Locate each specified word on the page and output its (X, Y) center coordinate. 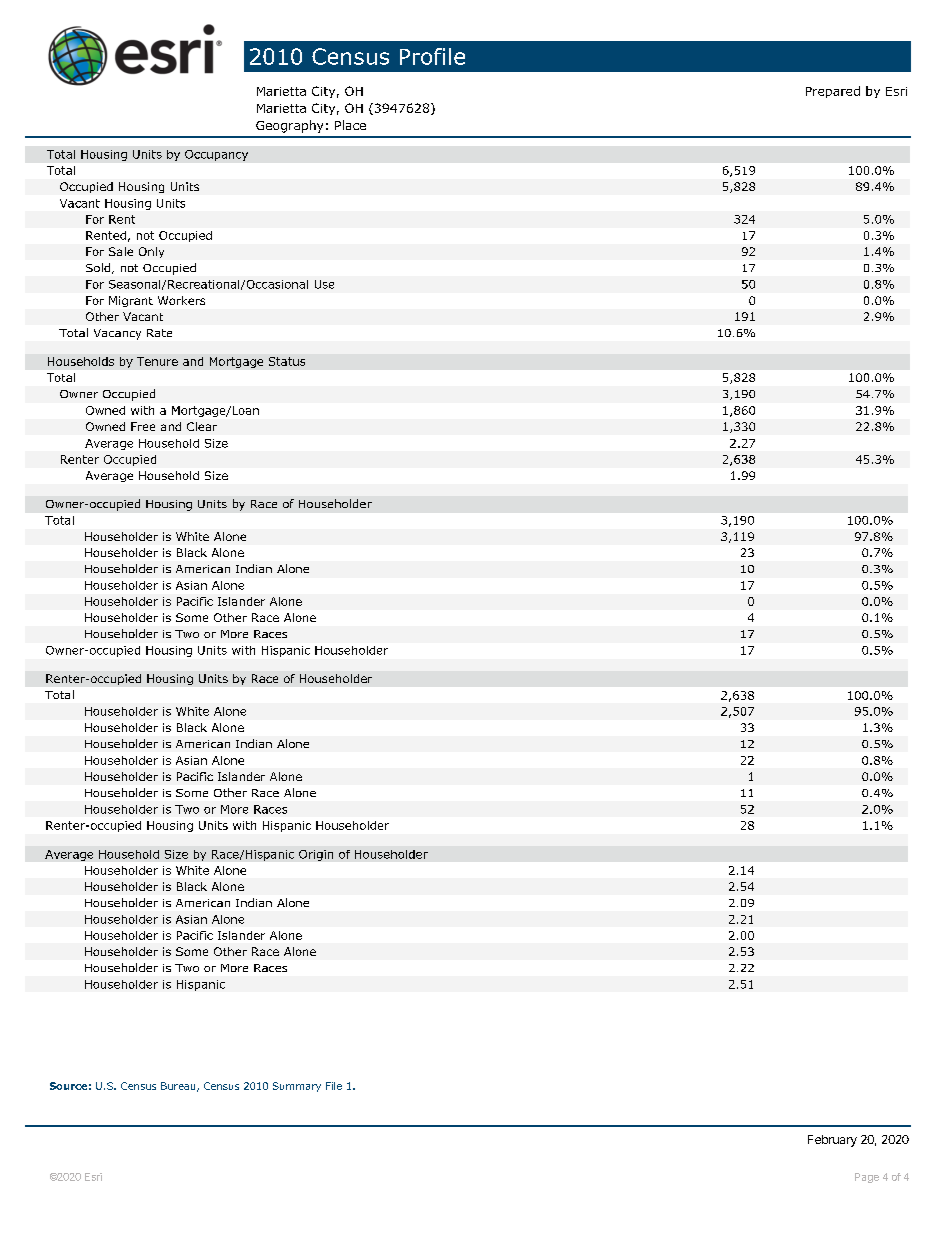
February (832, 1141)
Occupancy (216, 155)
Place (350, 125)
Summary (297, 1087)
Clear (202, 426)
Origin (316, 855)
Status (287, 361)
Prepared (833, 92)
